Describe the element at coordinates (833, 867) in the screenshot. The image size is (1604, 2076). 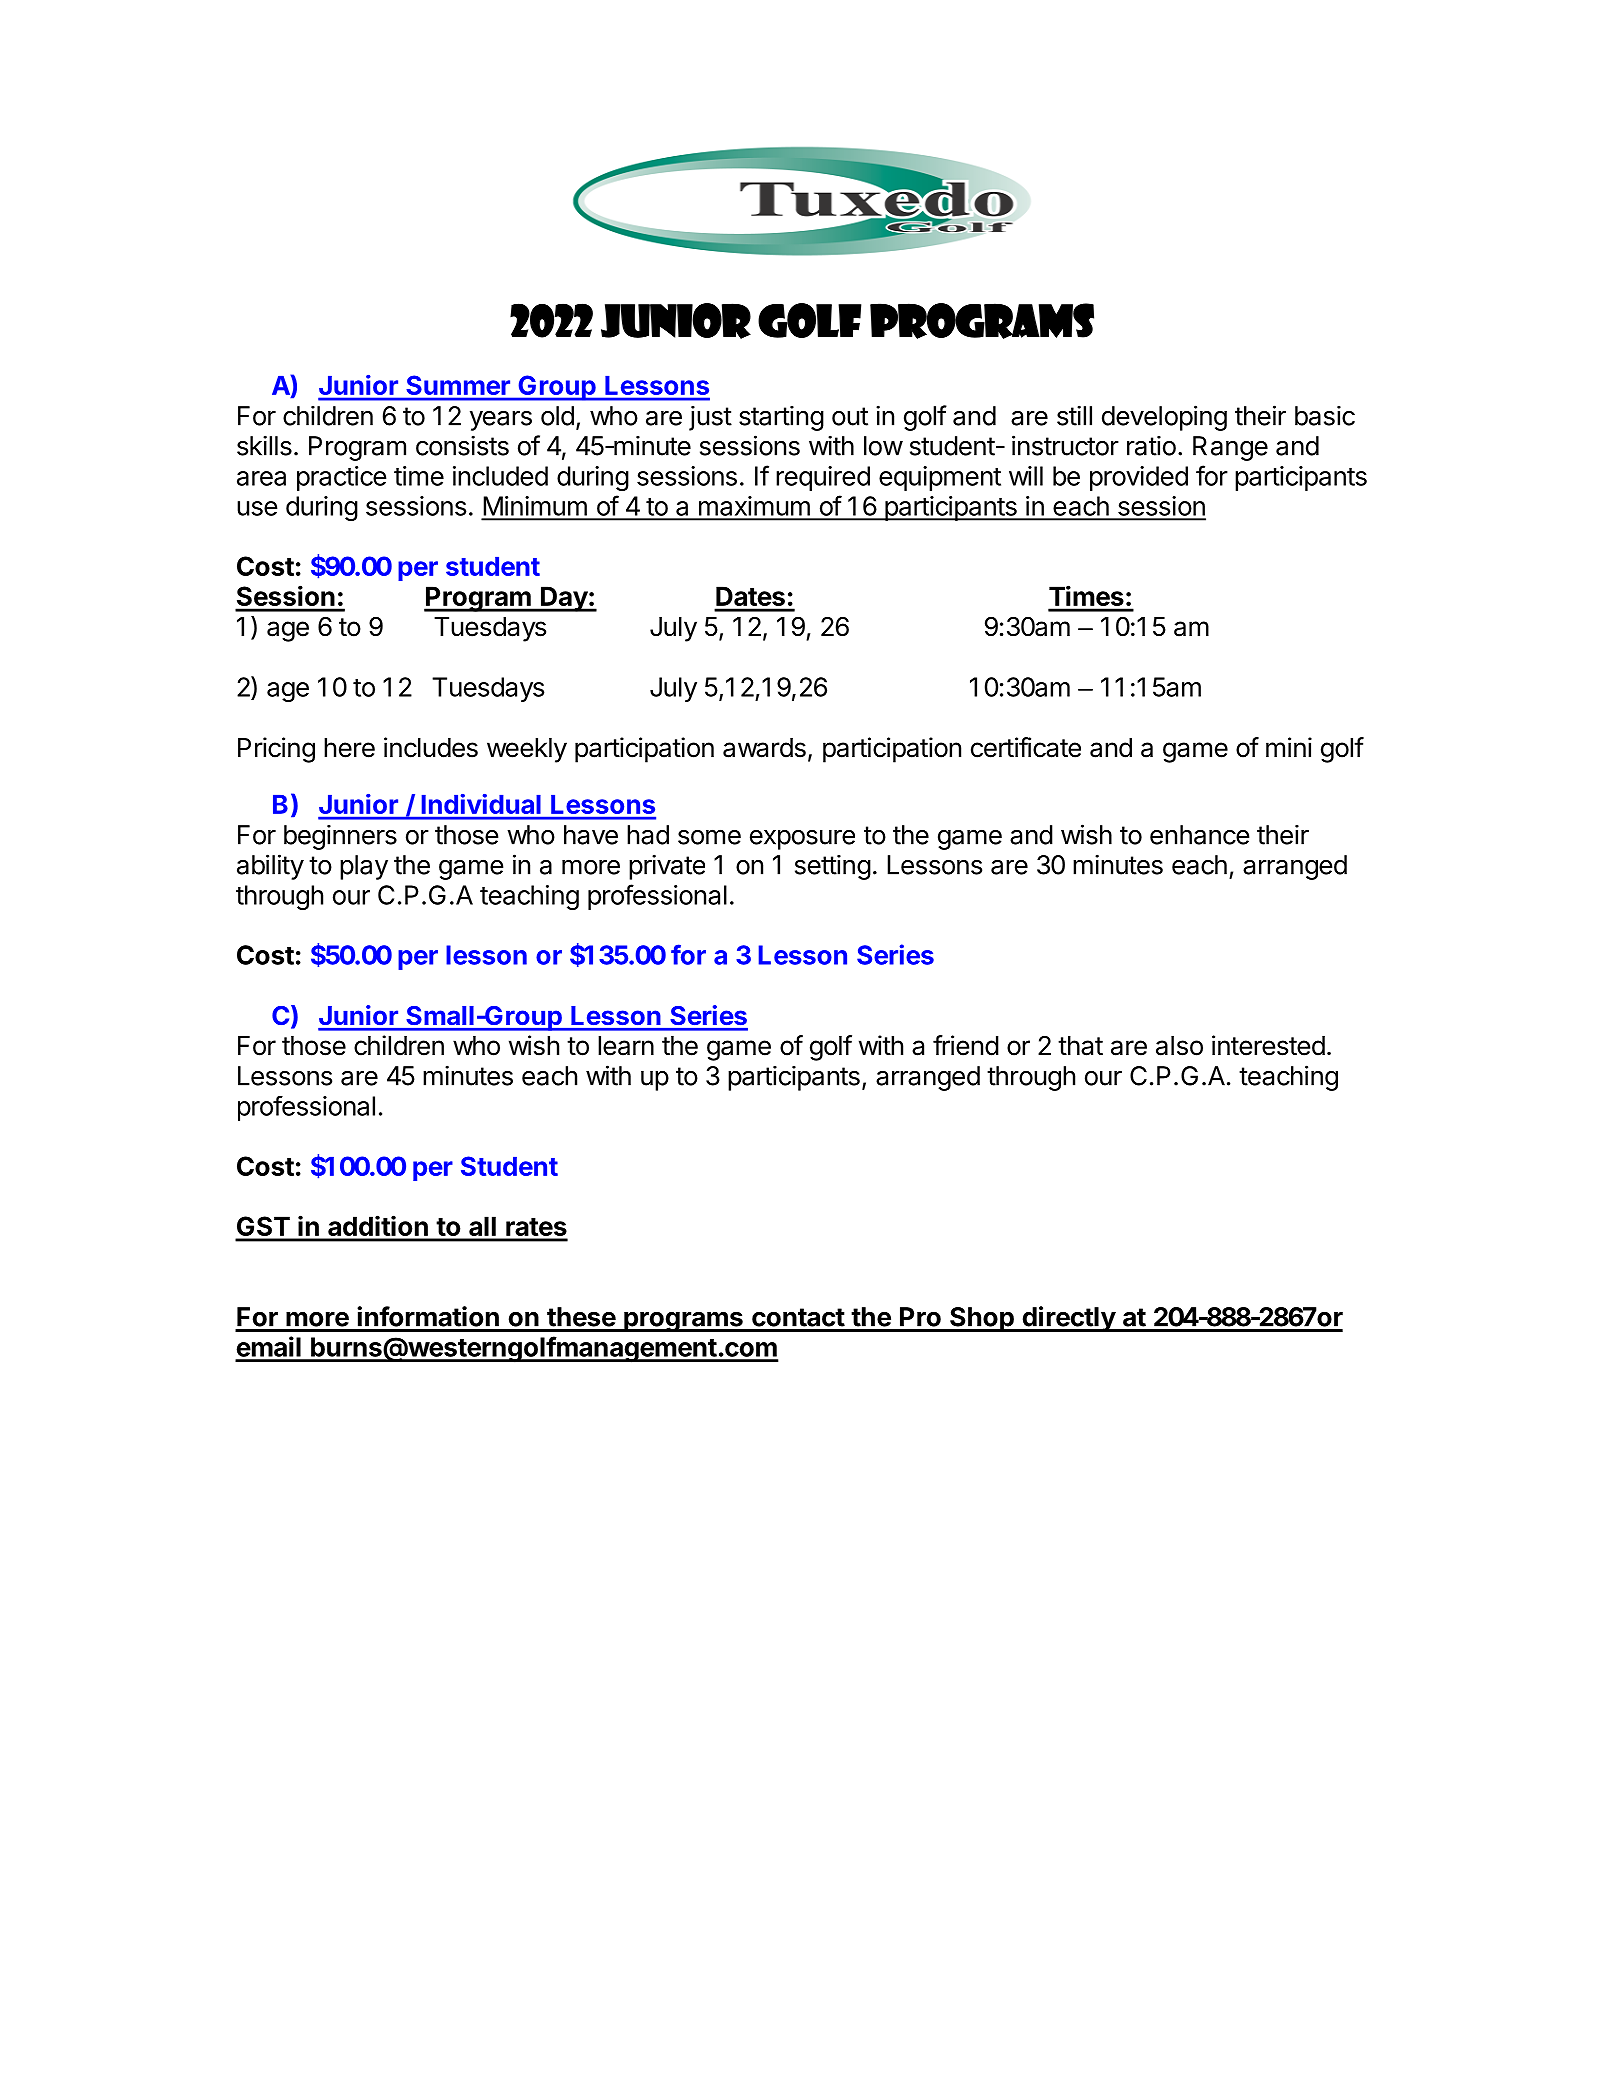
I see `setting` at that location.
